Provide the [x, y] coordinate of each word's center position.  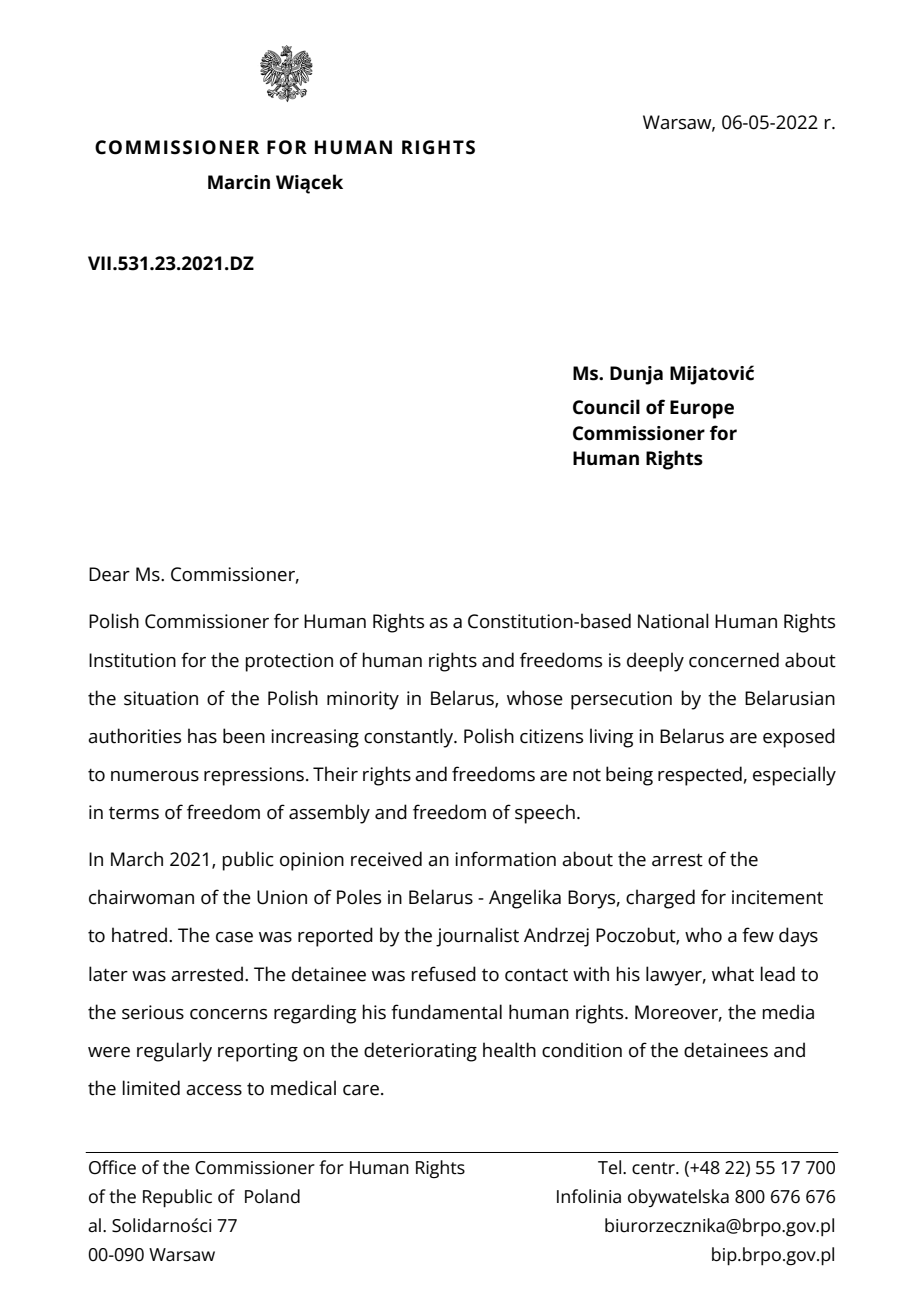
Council [606, 407]
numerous [155, 776]
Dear [109, 574]
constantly [410, 738]
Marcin [239, 182]
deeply [655, 662]
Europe [702, 409]
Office [112, 1167]
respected [700, 776]
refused [443, 974]
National [673, 621]
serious [153, 1012]
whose [535, 698]
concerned [734, 660]
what [733, 974]
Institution [132, 660]
